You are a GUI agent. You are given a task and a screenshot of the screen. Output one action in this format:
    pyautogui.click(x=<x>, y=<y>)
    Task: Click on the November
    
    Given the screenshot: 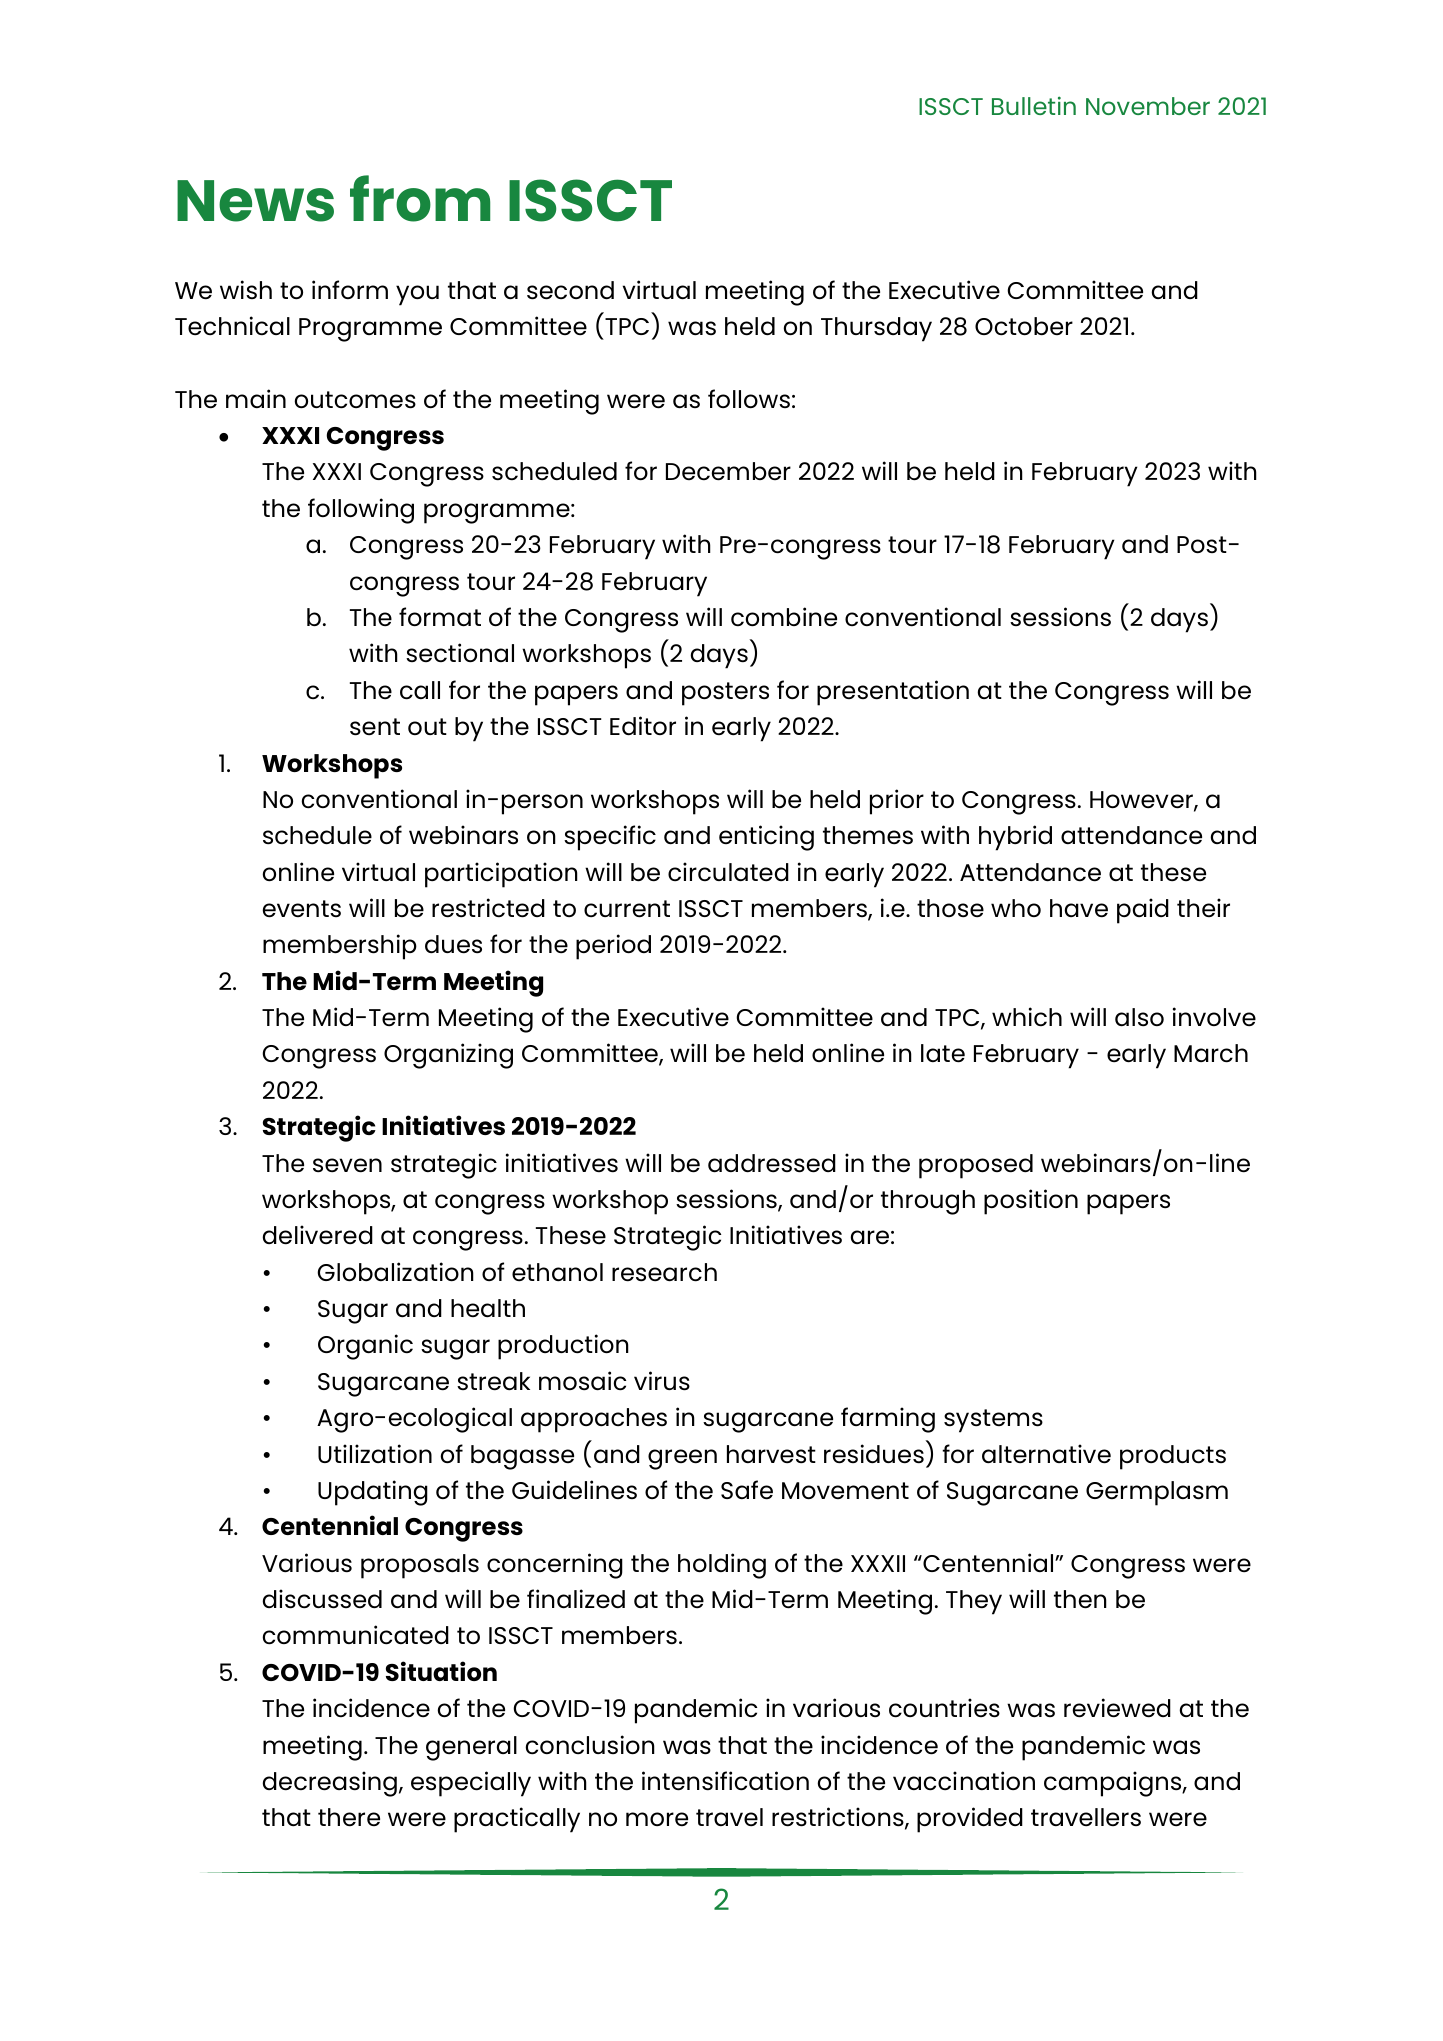 What is the action you would take?
    pyautogui.click(x=1148, y=106)
